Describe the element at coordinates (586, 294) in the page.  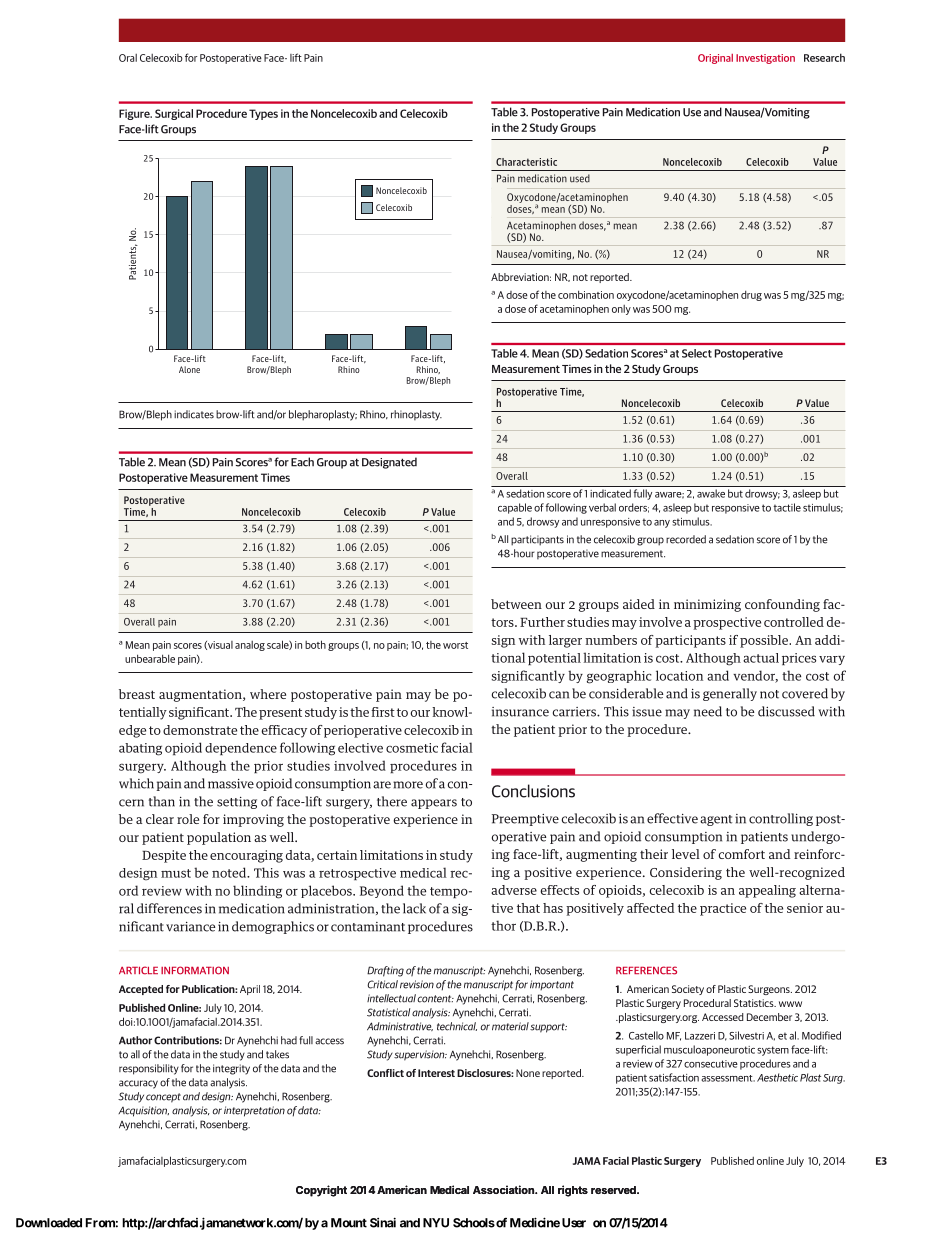
I see `combination` at that location.
